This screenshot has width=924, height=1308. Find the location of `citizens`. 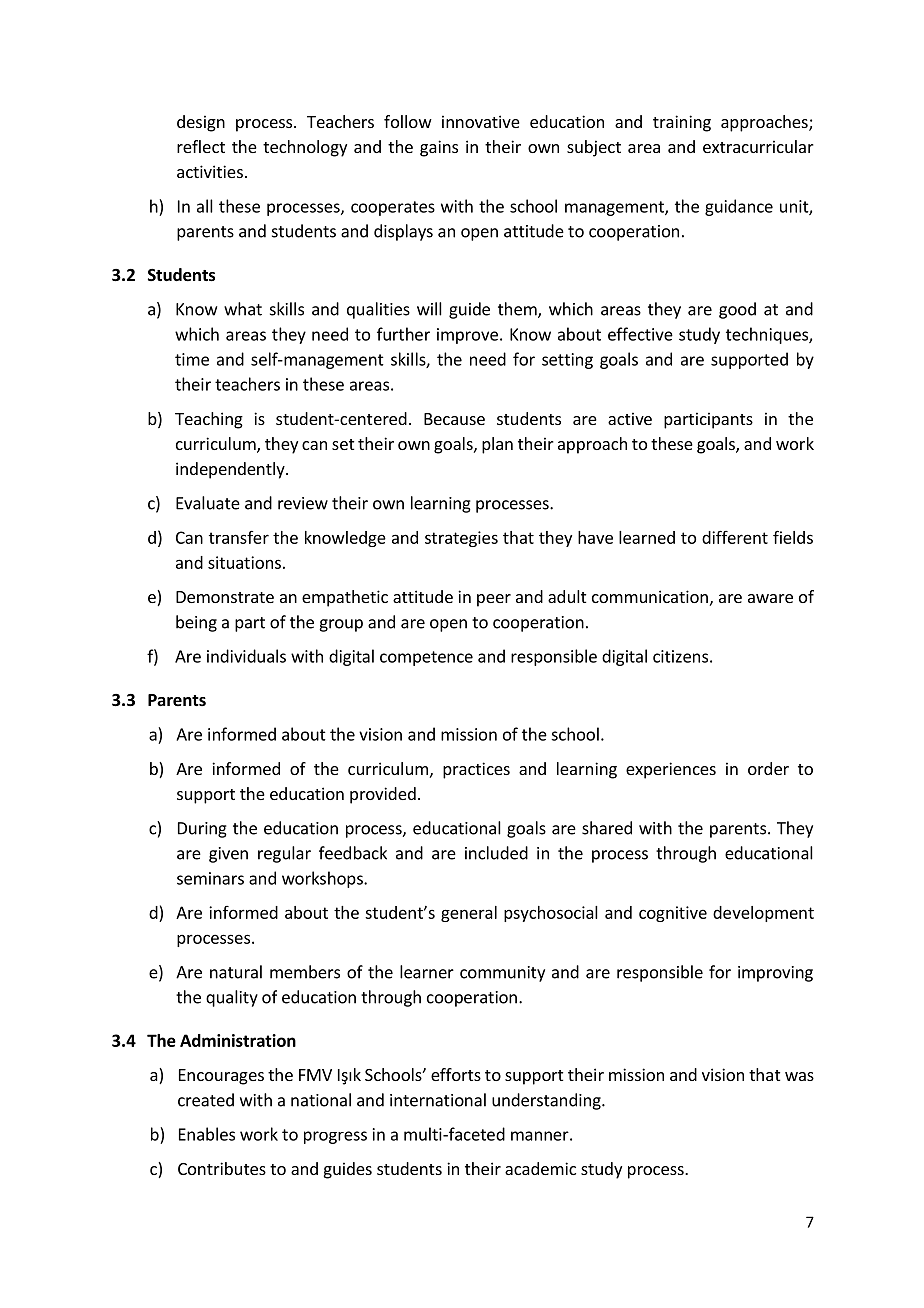

citizens is located at coordinates (680, 656).
